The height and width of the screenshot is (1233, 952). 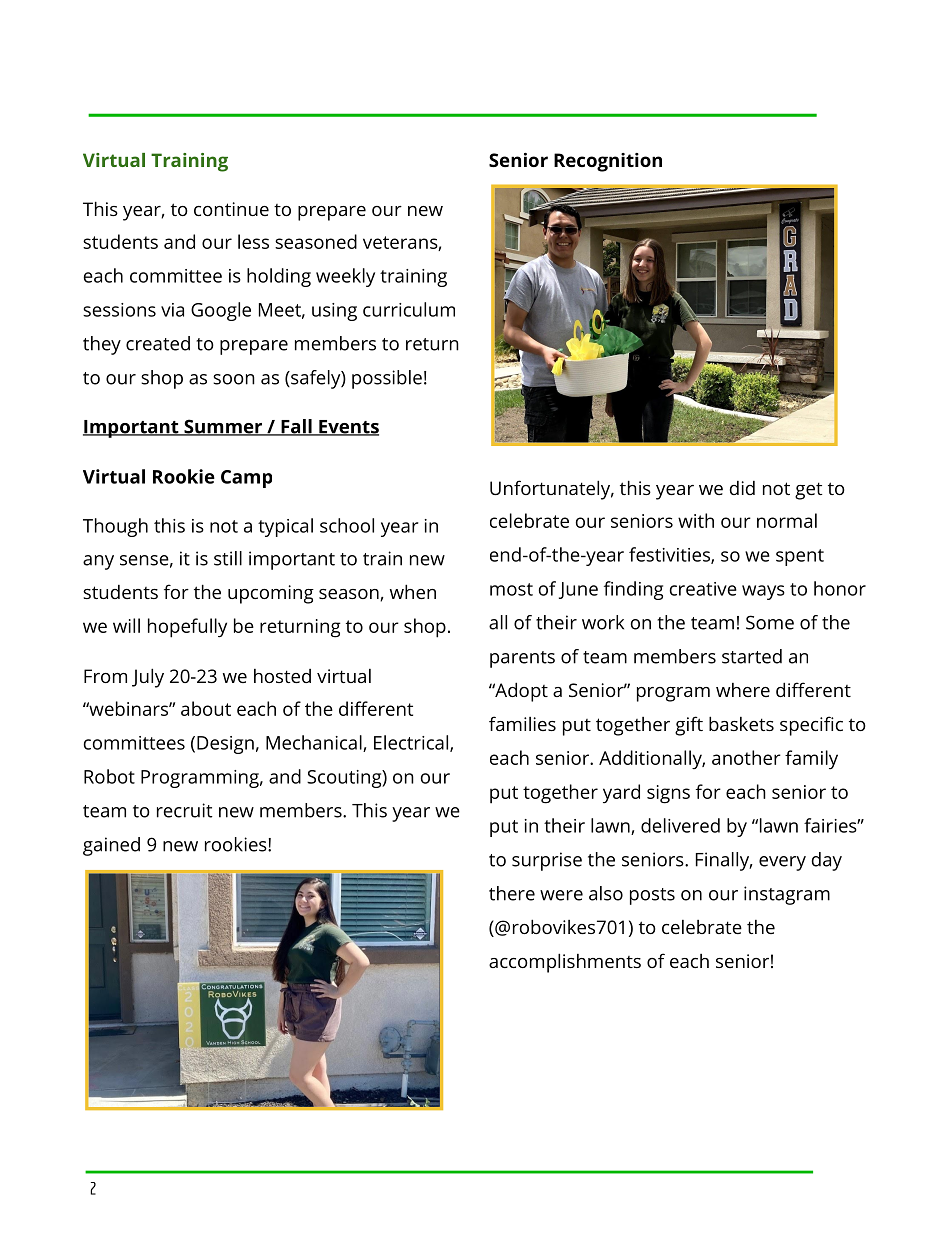 What do you see at coordinates (512, 893) in the screenshot?
I see `there` at bounding box center [512, 893].
